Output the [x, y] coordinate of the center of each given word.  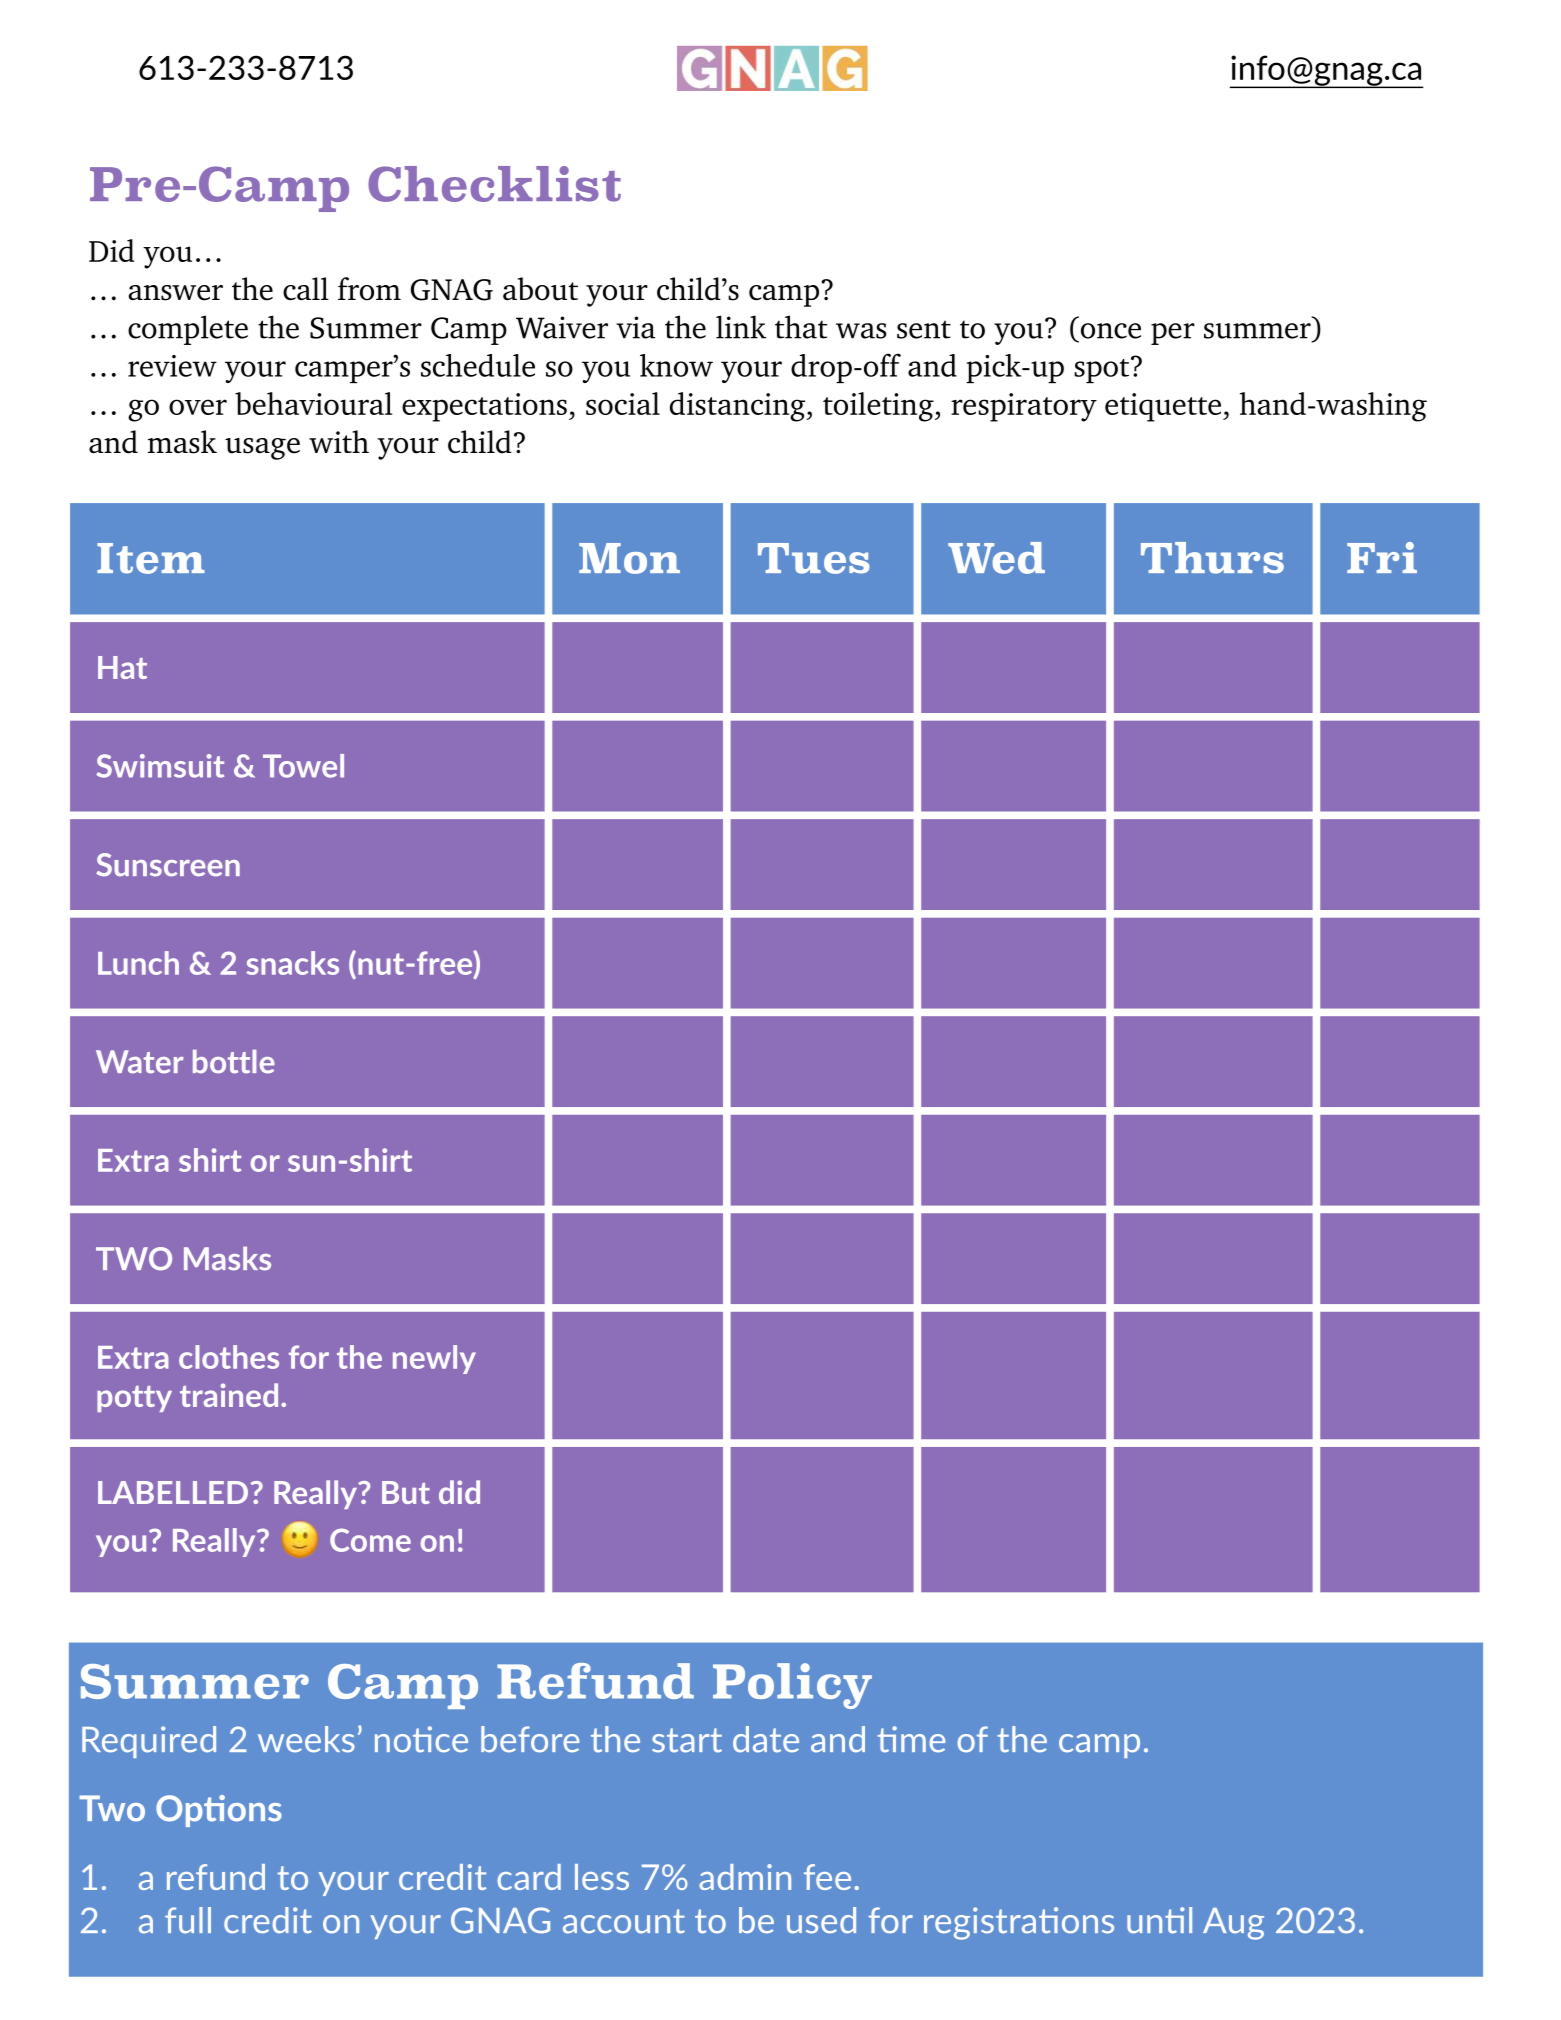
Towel [303, 766]
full [188, 1920]
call [306, 288]
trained [229, 1395]
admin [745, 1877]
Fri [1382, 557]
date [766, 1739]
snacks [293, 963]
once [1111, 331]
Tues [814, 558]
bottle [234, 1062]
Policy [792, 1686]
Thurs [1212, 558]
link [741, 327]
